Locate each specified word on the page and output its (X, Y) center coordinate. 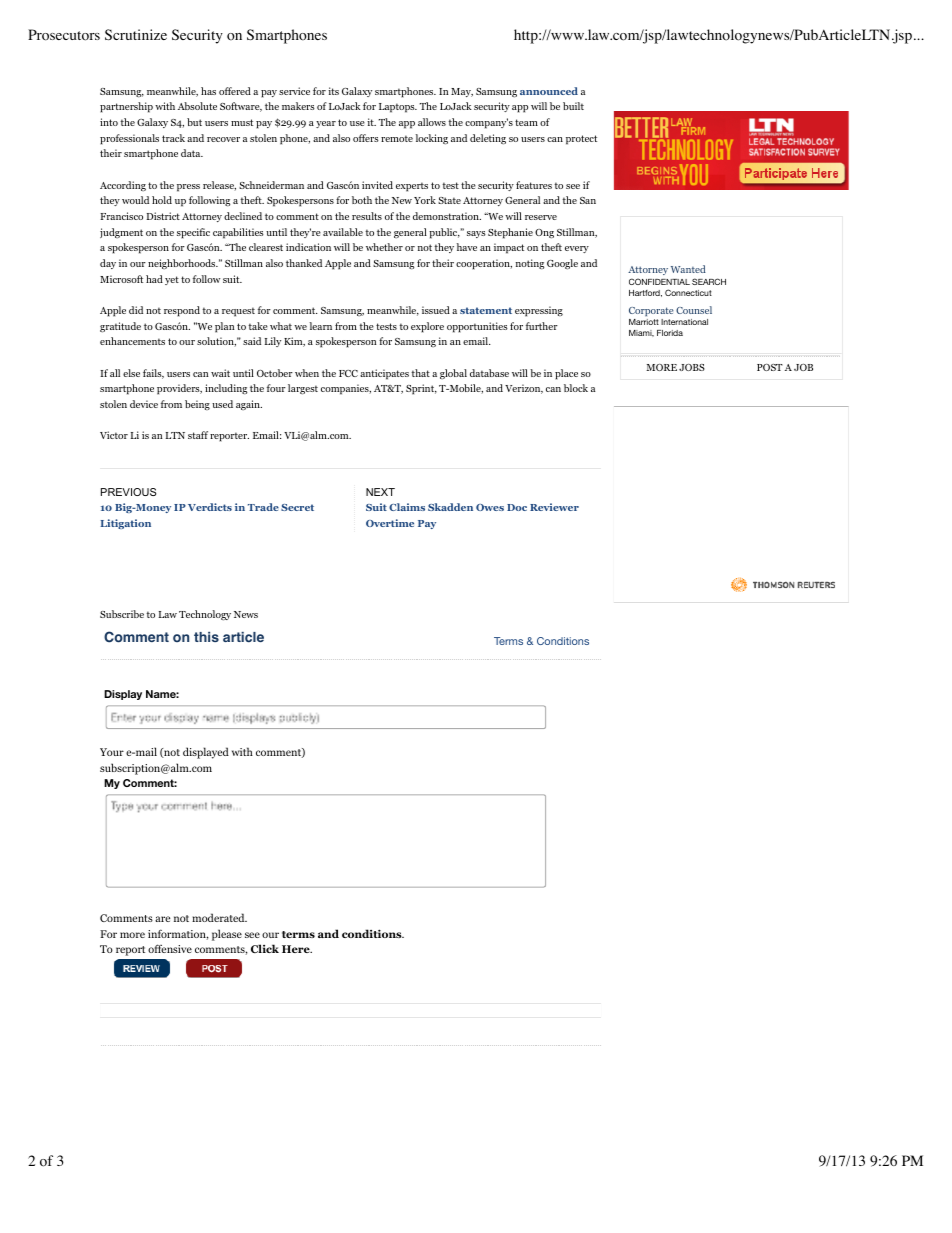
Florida (670, 333)
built (573, 106)
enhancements (132, 341)
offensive (170, 948)
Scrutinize (136, 34)
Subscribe (122, 614)
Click (265, 948)
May (462, 92)
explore (427, 327)
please (227, 935)
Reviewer (554, 507)
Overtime (390, 523)
